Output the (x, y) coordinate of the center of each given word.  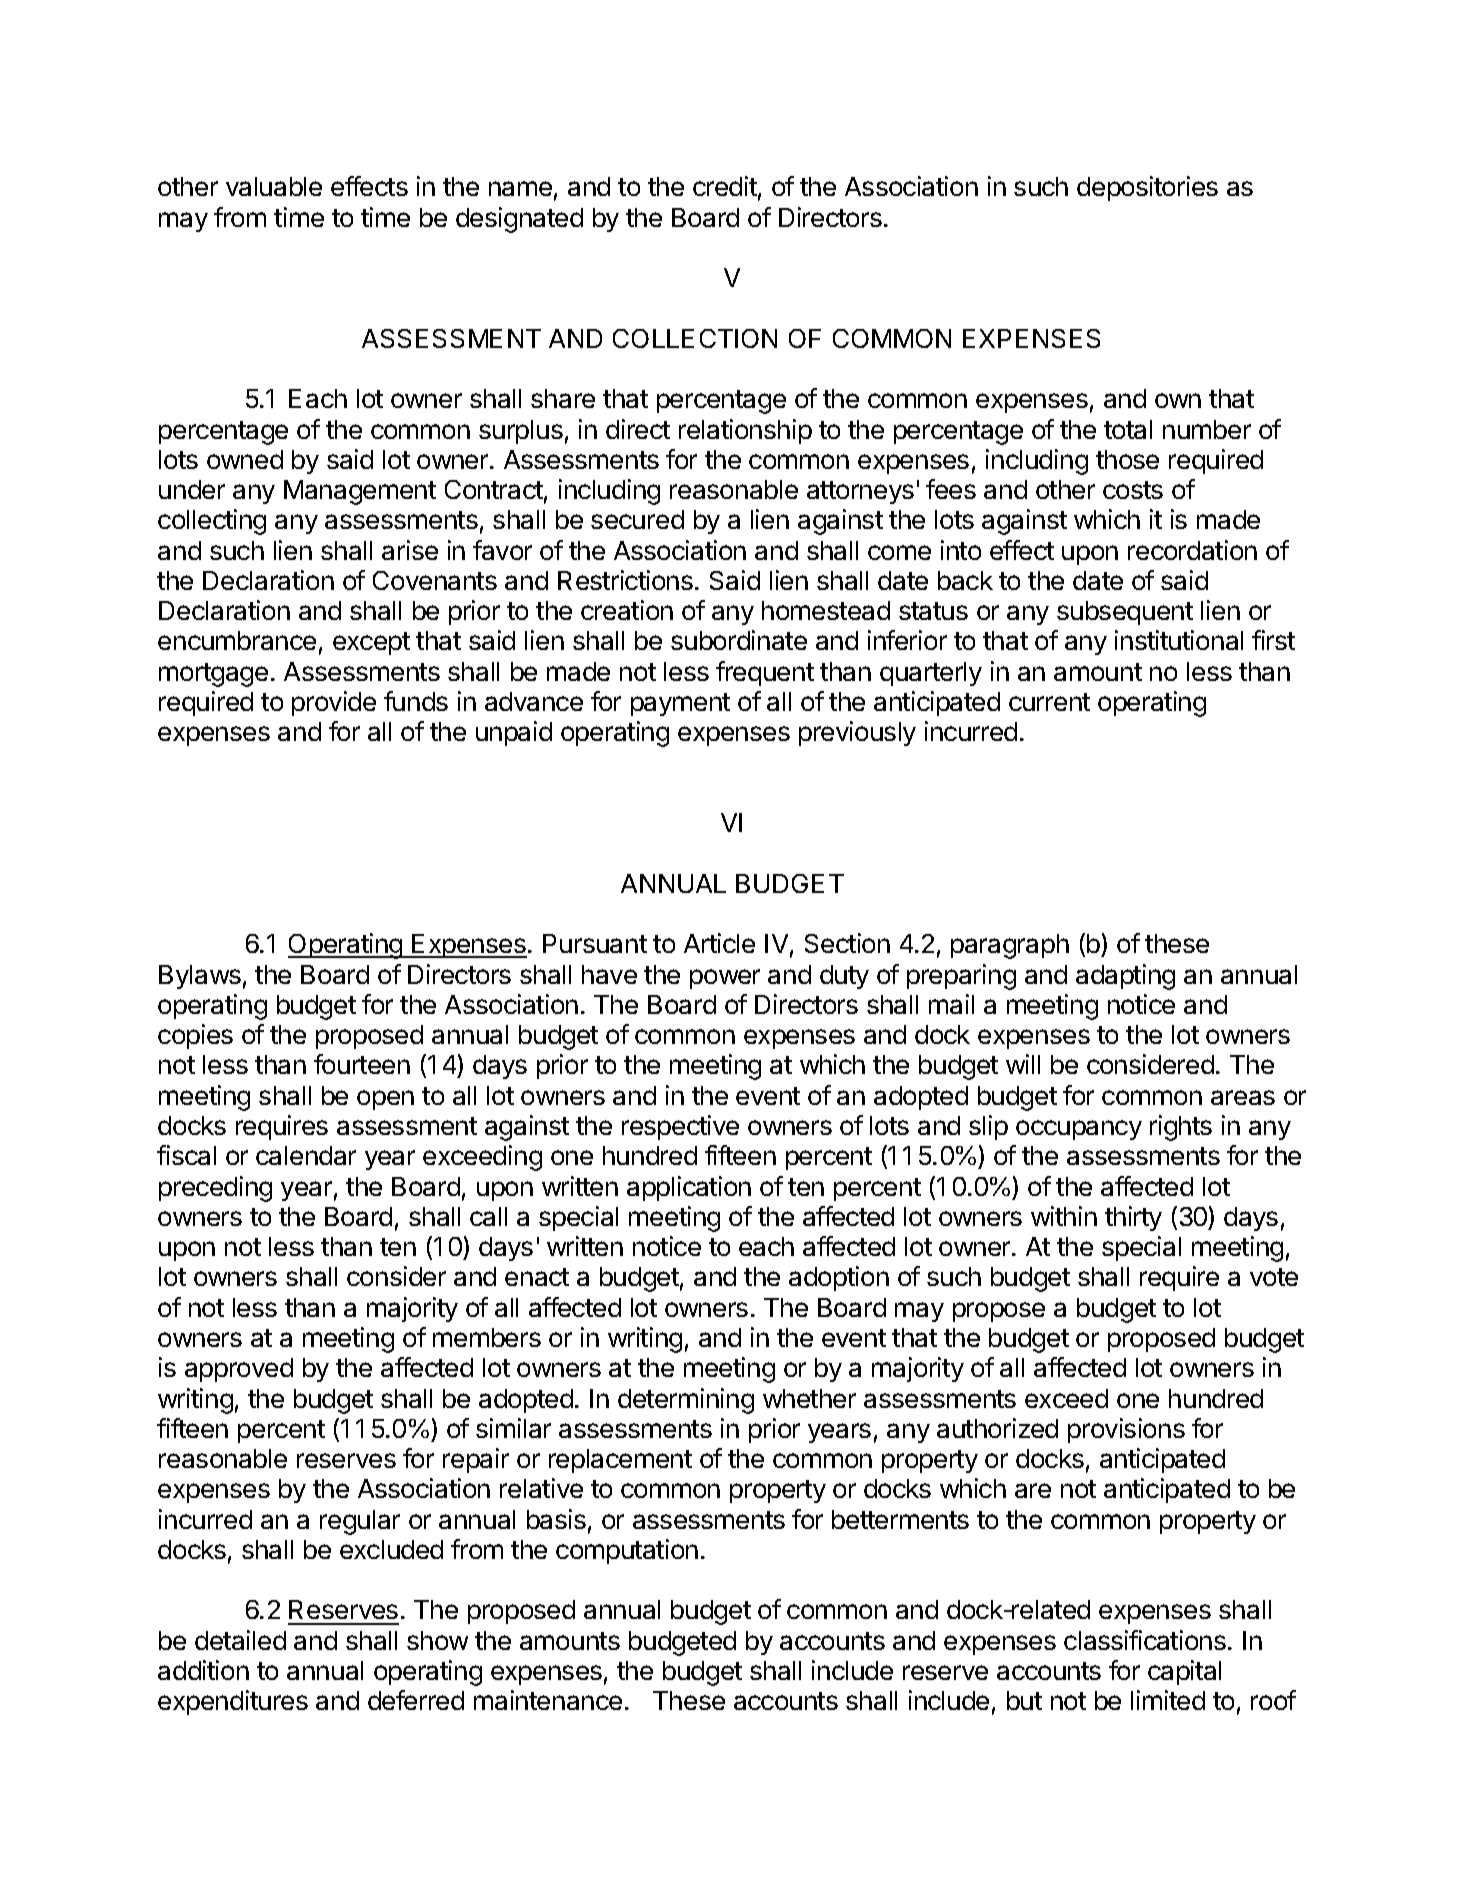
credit (725, 186)
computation (627, 1551)
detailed (240, 1640)
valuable (274, 186)
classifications (1145, 1640)
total (1128, 429)
